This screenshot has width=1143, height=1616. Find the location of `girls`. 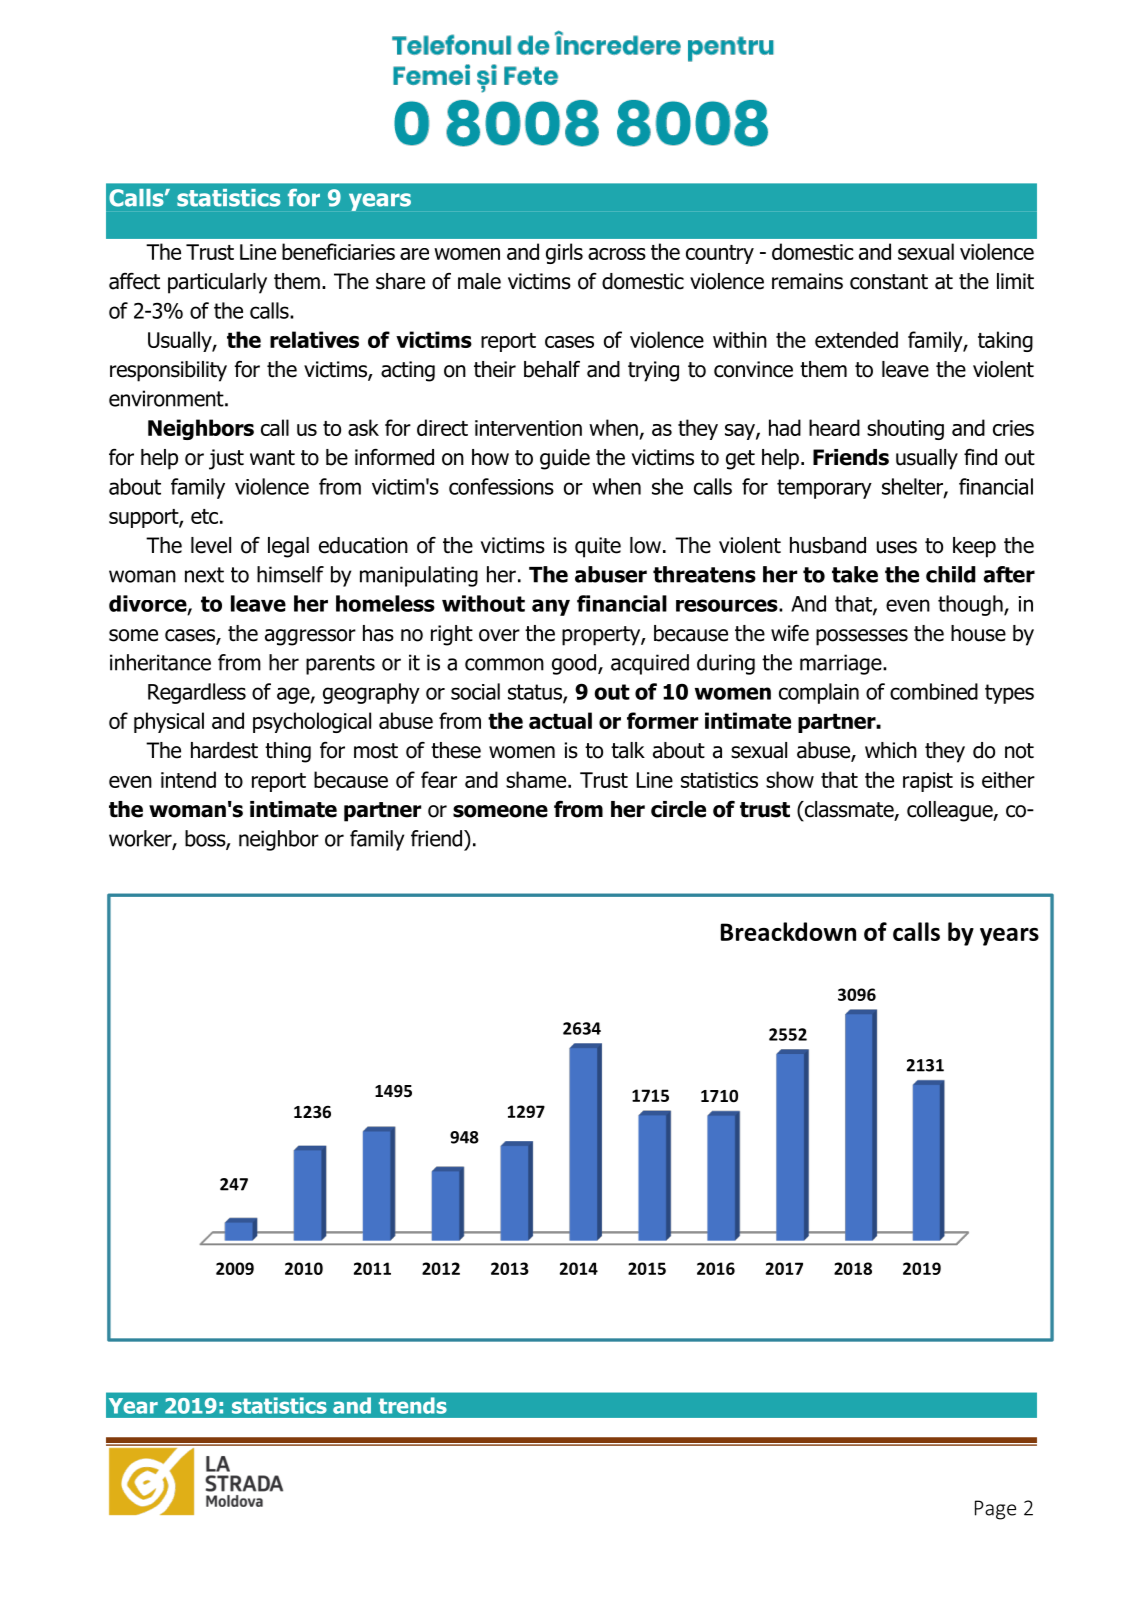

girls is located at coordinates (564, 253).
